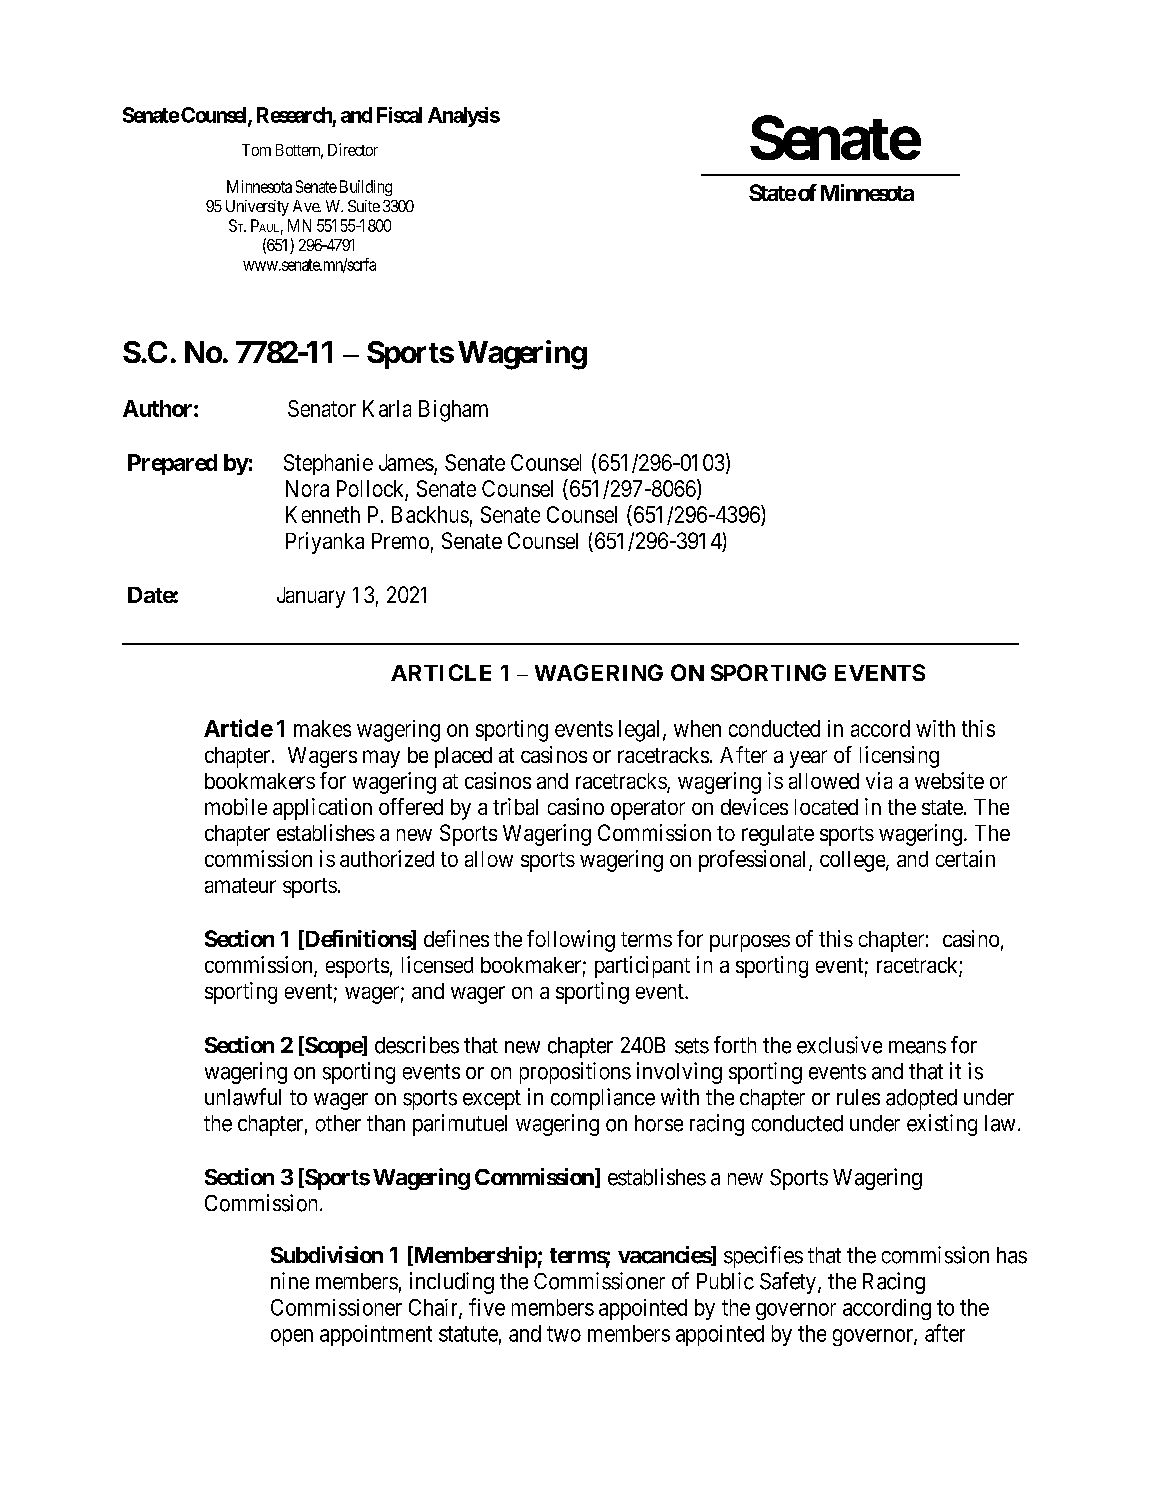  What do you see at coordinates (899, 757) in the image?
I see `licensing` at bounding box center [899, 757].
